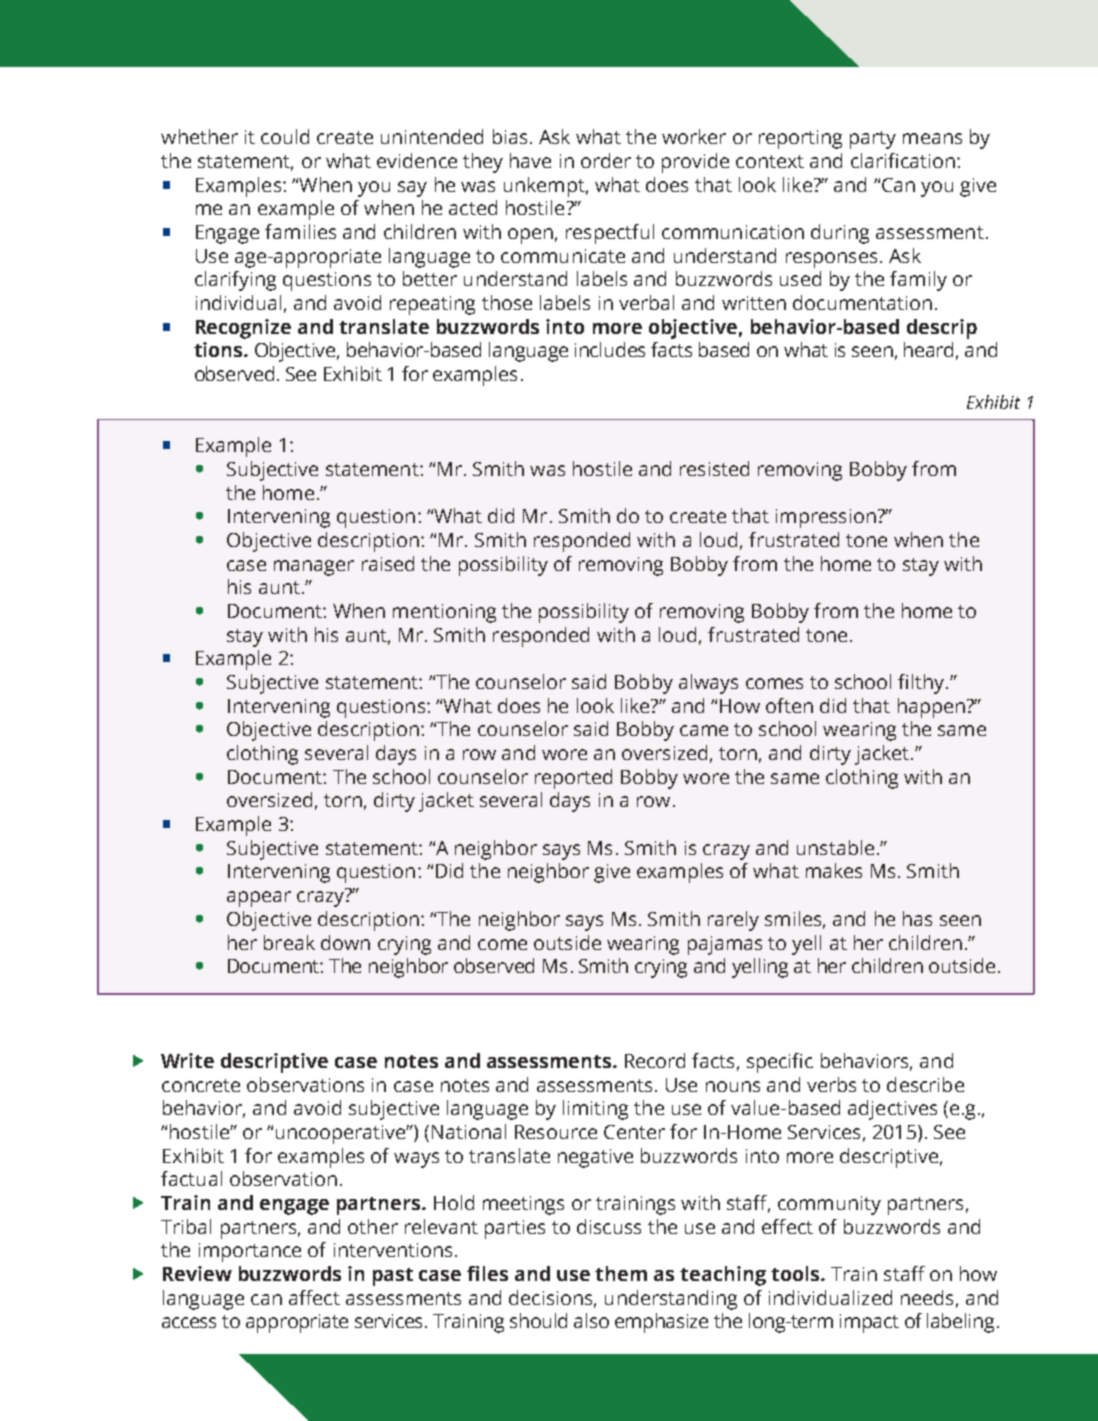  What do you see at coordinates (903, 160) in the page?
I see `clarification` at bounding box center [903, 160].
